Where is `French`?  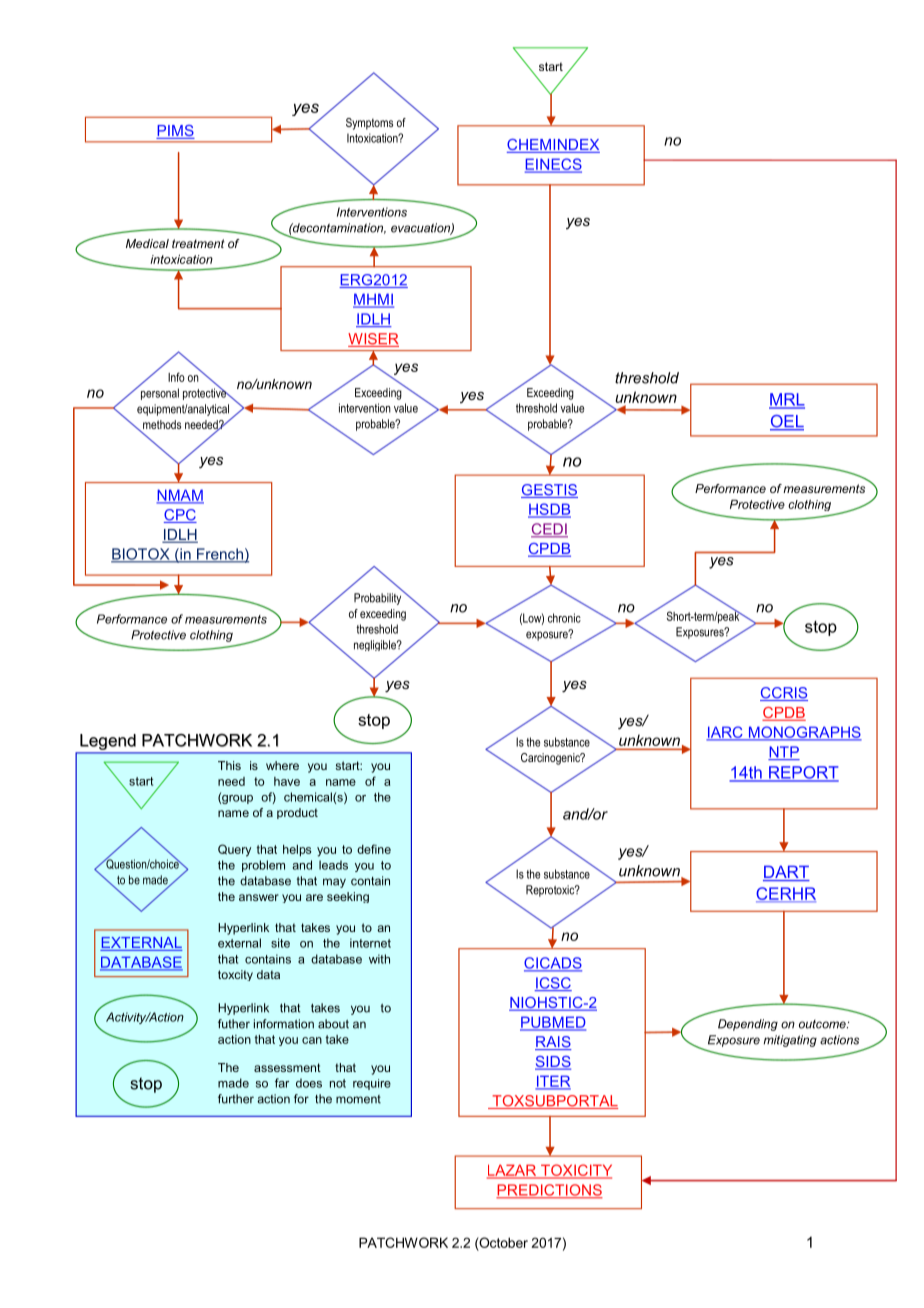
French is located at coordinates (220, 555).
